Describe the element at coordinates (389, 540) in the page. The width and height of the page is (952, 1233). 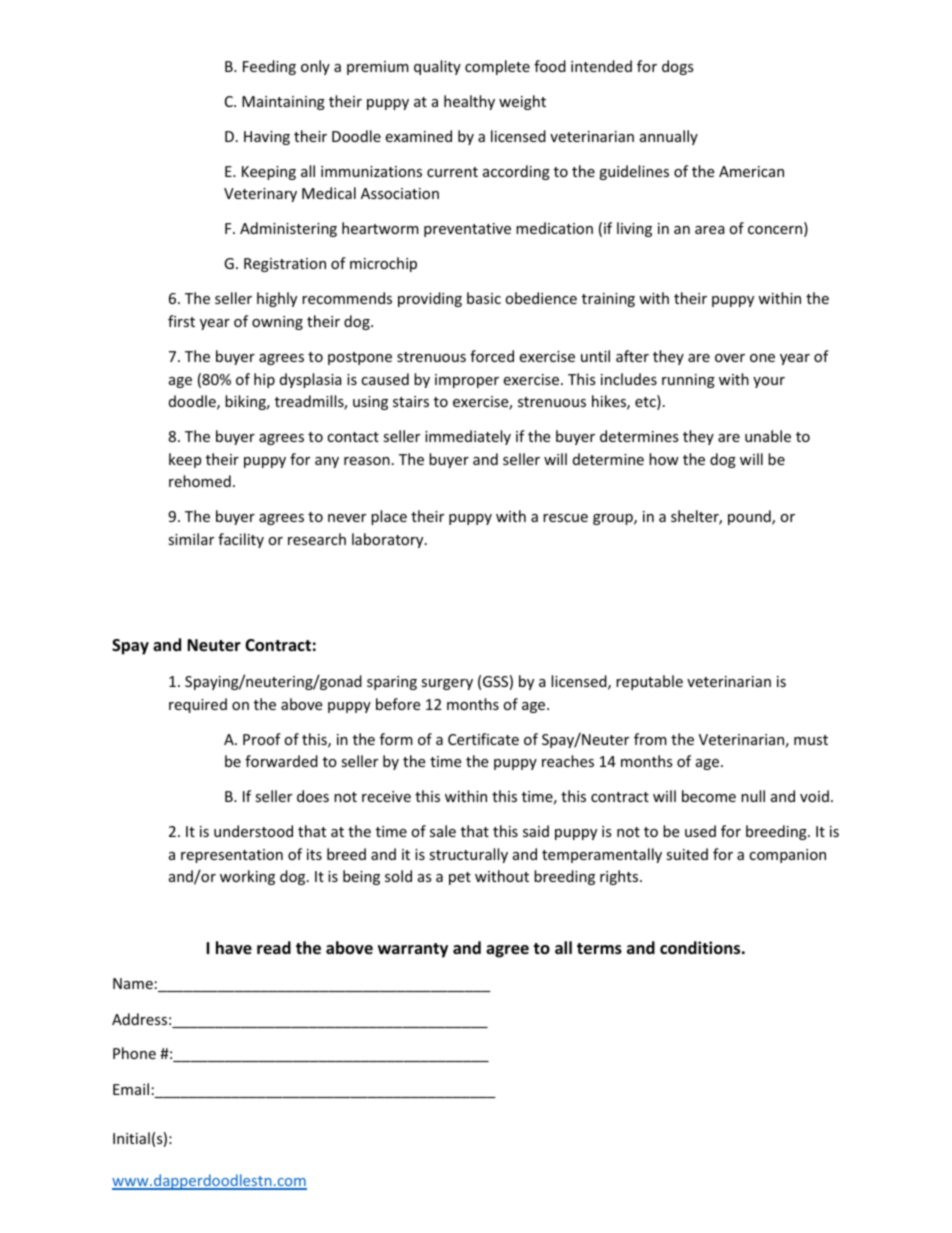
I see `laboratory` at that location.
